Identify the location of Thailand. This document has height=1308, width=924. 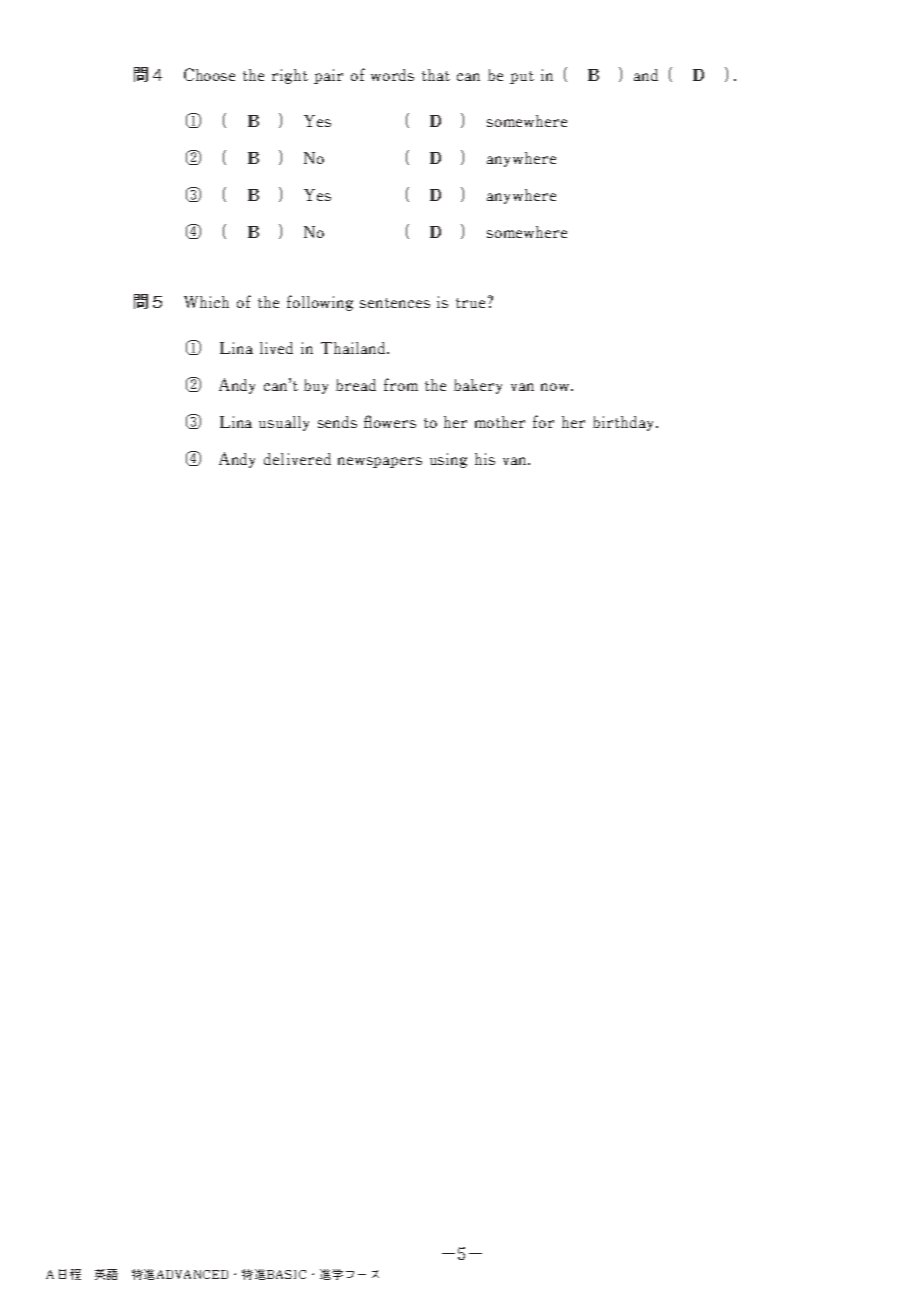
(354, 348).
